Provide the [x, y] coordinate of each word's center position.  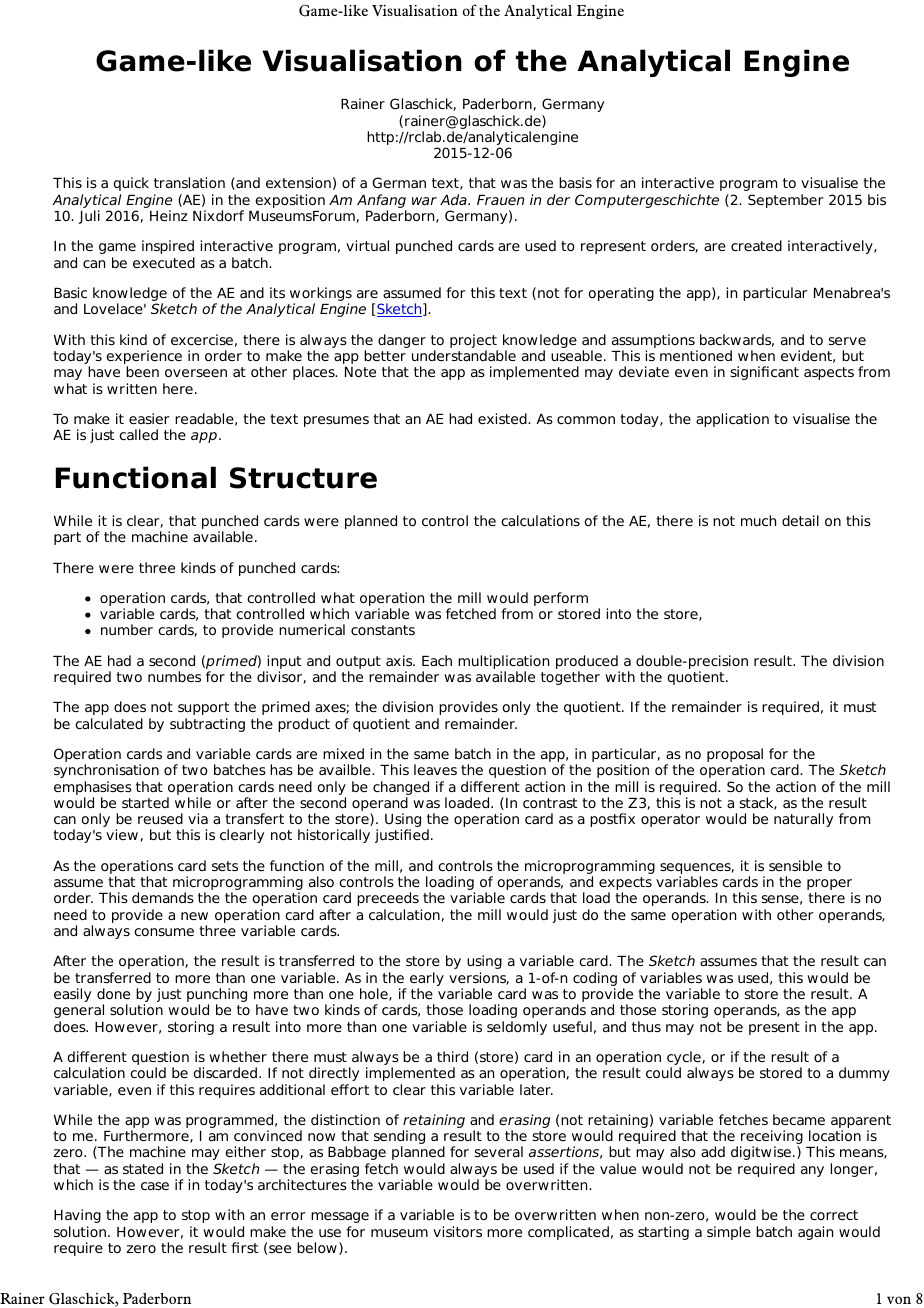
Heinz [169, 215]
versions [479, 978]
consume [164, 932]
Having [77, 1216]
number [127, 629]
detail [800, 520]
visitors [457, 1231]
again [815, 1233]
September [785, 201]
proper [830, 886]
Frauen [500, 200]
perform [561, 599]
